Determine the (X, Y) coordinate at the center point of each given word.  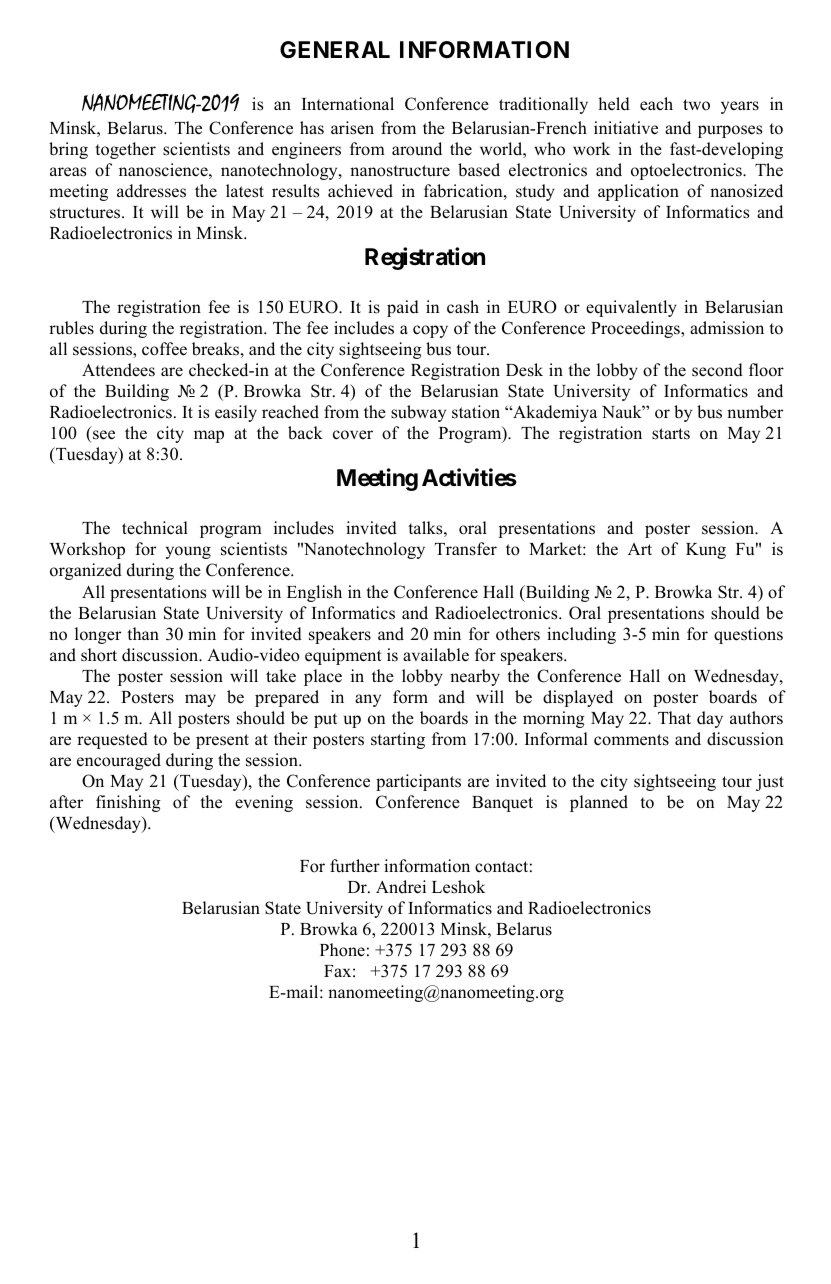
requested (112, 740)
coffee (164, 349)
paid (403, 308)
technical (155, 528)
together (125, 150)
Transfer (466, 549)
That (674, 717)
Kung (706, 551)
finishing (128, 803)
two (696, 105)
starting (398, 740)
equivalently (631, 308)
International (348, 104)
